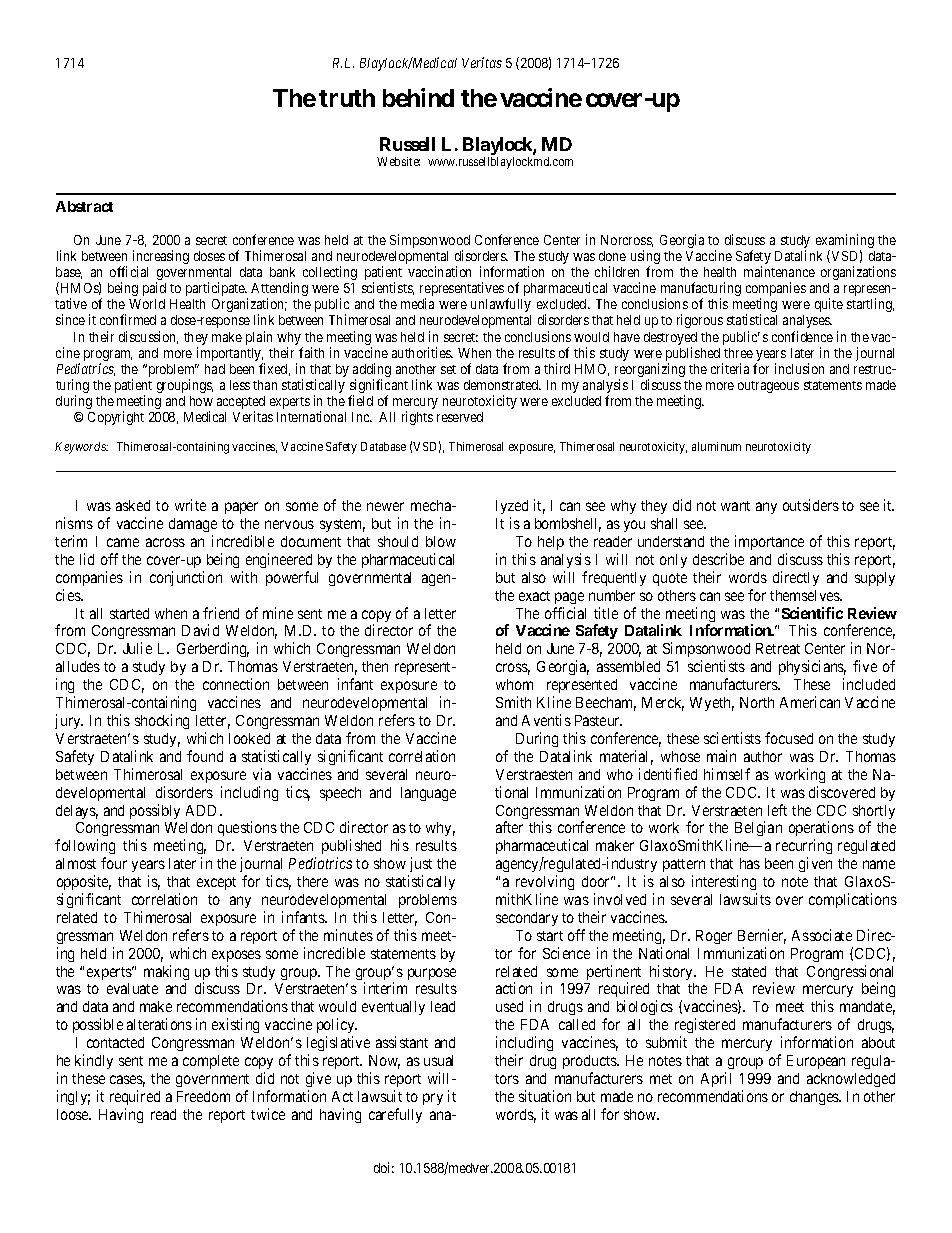 The width and height of the page is (952, 1233). I want to click on Freedom, so click(203, 1096).
